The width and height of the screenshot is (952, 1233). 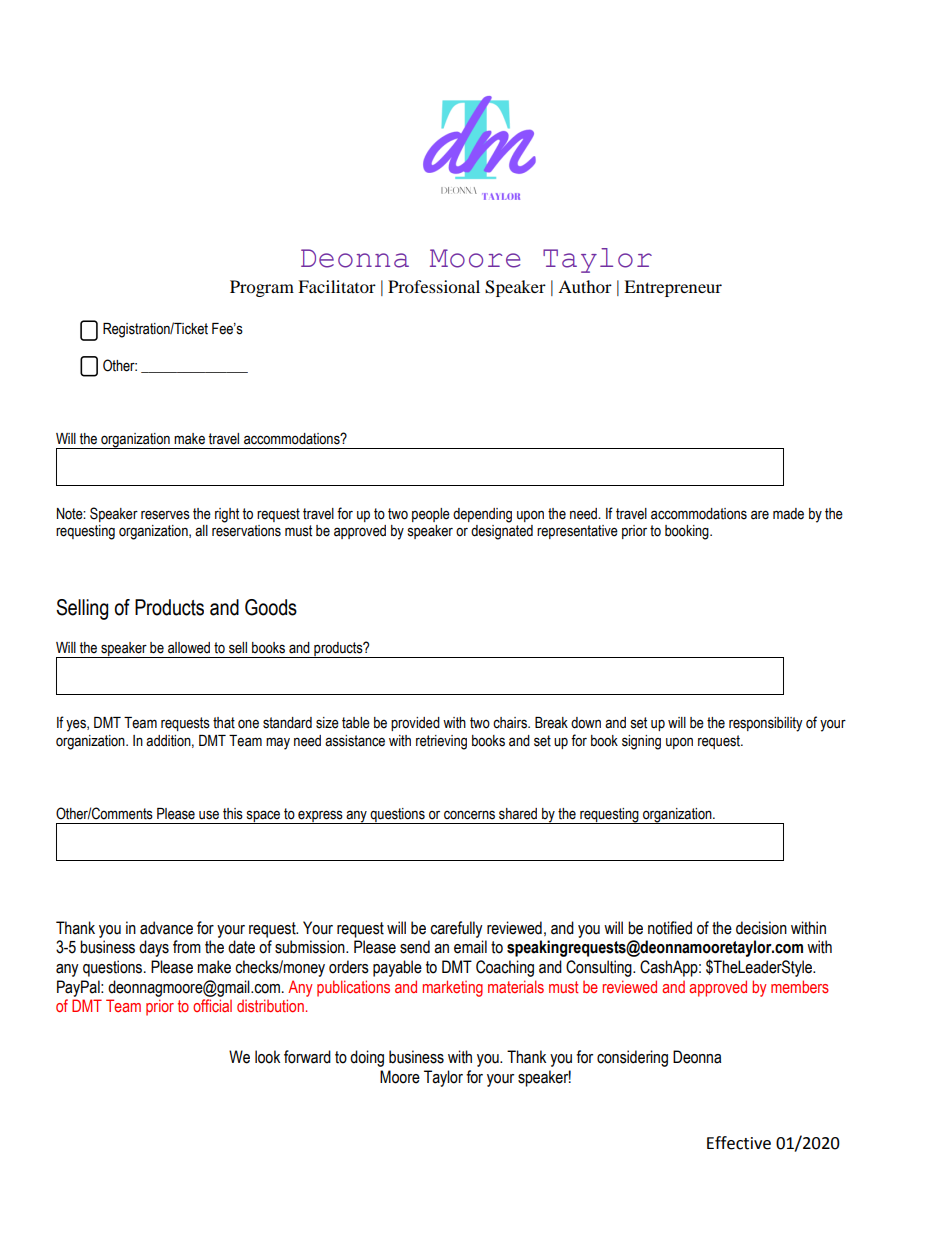 What do you see at coordinates (673, 288) in the screenshot?
I see `Entrepreneur` at bounding box center [673, 288].
